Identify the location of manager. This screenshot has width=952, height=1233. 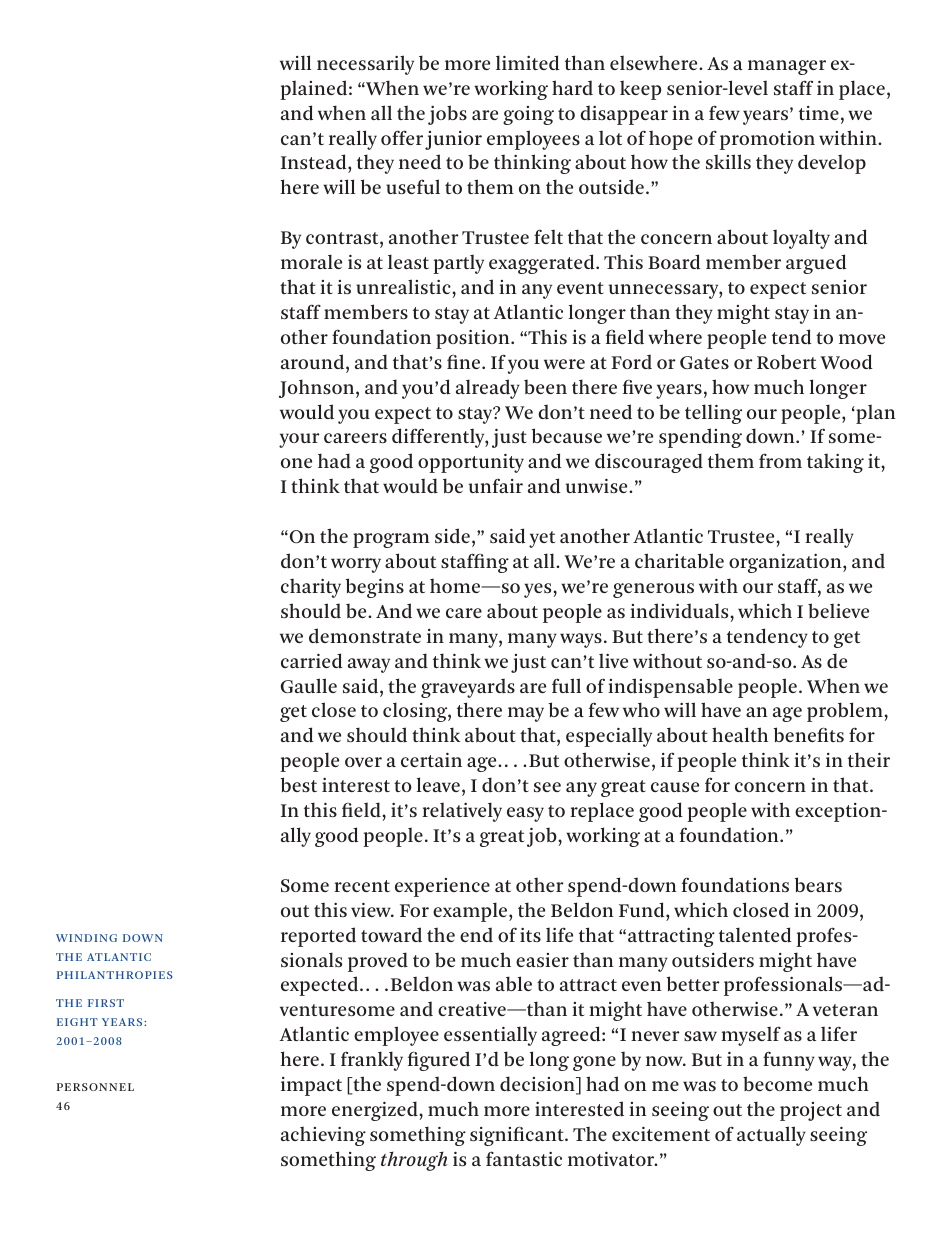
(787, 67).
